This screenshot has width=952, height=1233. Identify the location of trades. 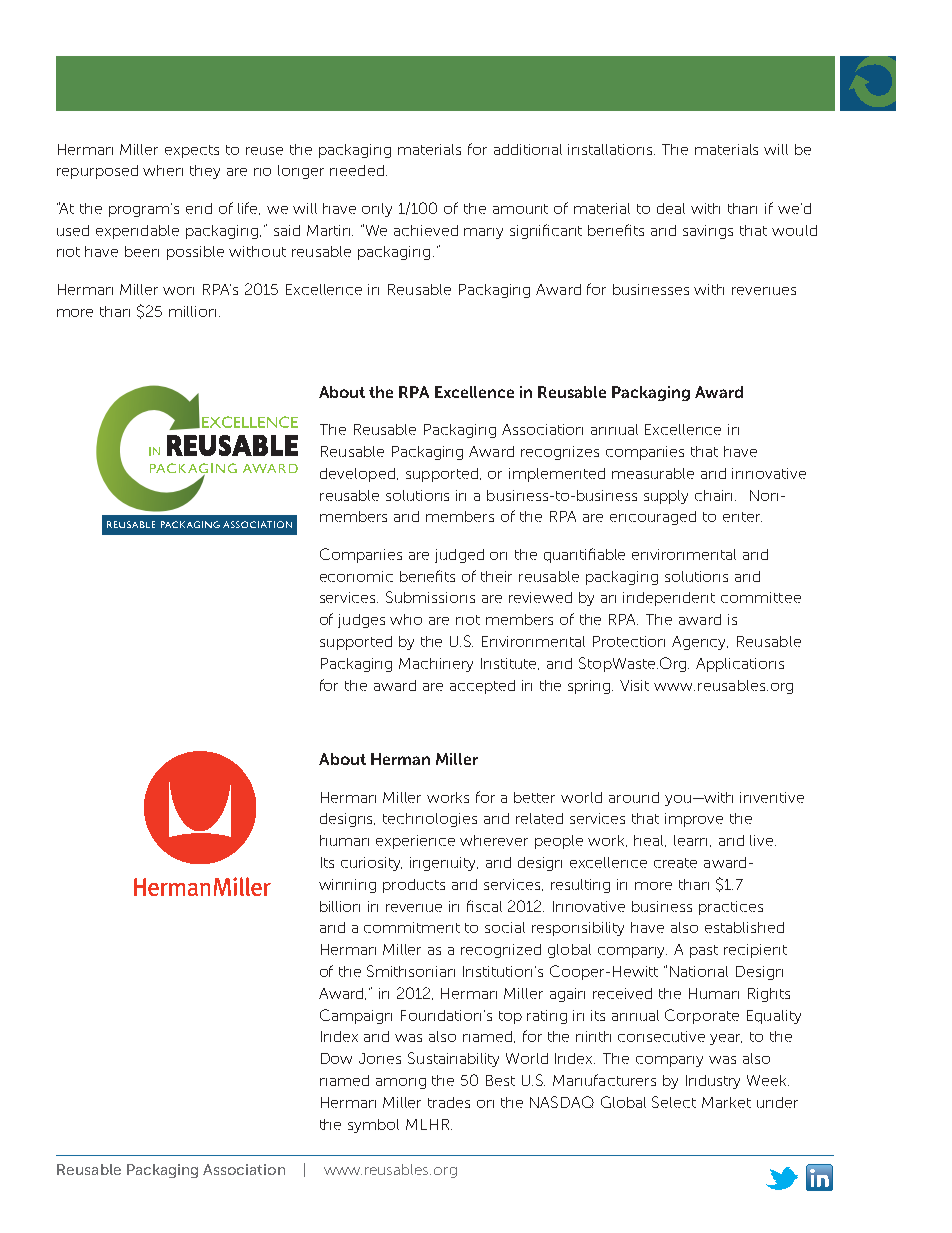
(449, 1102).
